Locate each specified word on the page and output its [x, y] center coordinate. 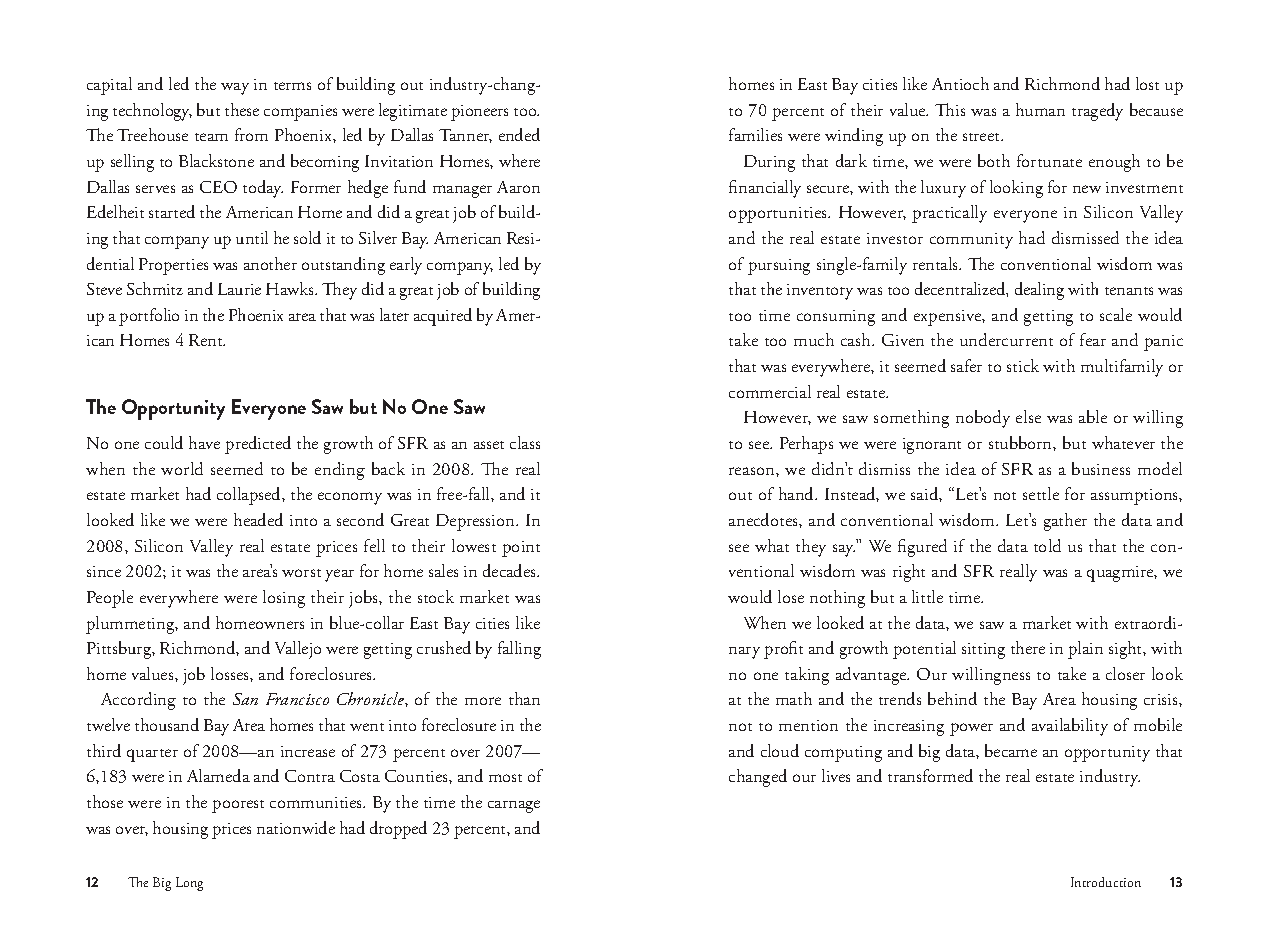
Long [189, 884]
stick [1023, 365]
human [1040, 109]
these [242, 109]
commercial [770, 391]
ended [519, 134]
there [1028, 647]
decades [510, 570]
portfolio [149, 317]
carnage [514, 806]
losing [284, 599]
